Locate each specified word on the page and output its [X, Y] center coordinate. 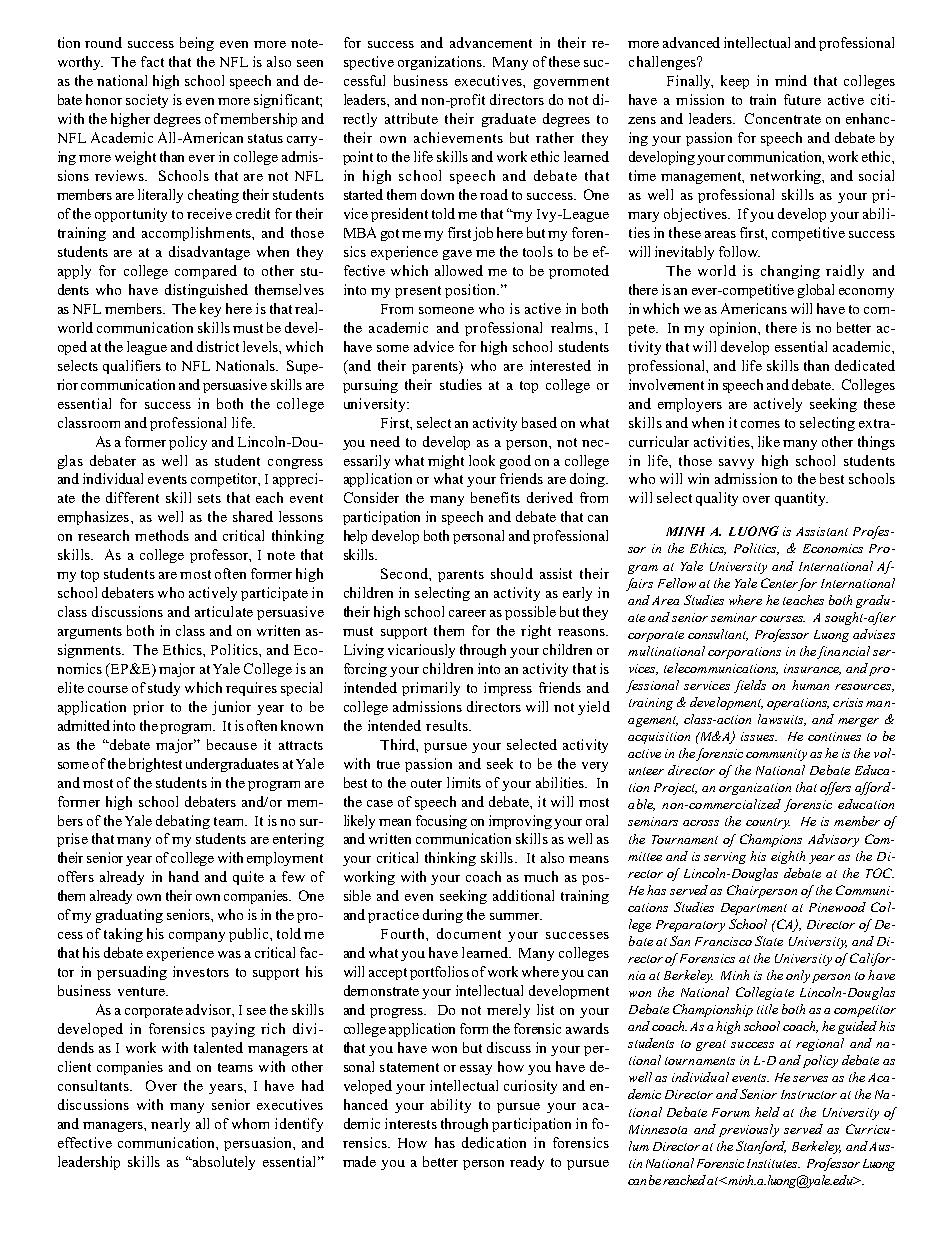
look [482, 460]
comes [760, 424]
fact [152, 61]
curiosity [530, 1087]
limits [464, 782]
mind [791, 80]
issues [759, 736]
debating [183, 822]
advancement [491, 42]
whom [250, 1123]
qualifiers [132, 367]
